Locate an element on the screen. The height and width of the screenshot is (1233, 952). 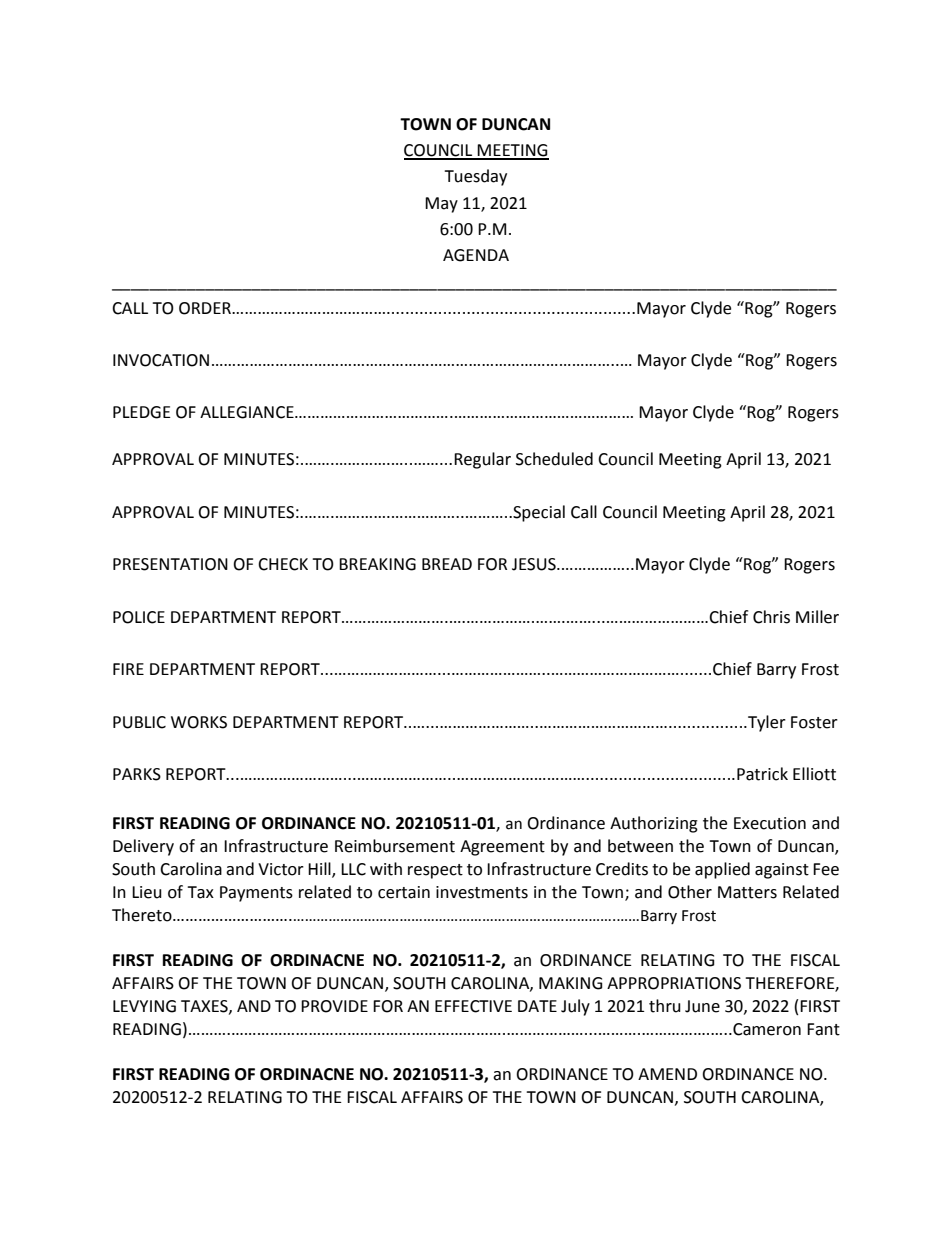
Miller is located at coordinates (817, 617).
